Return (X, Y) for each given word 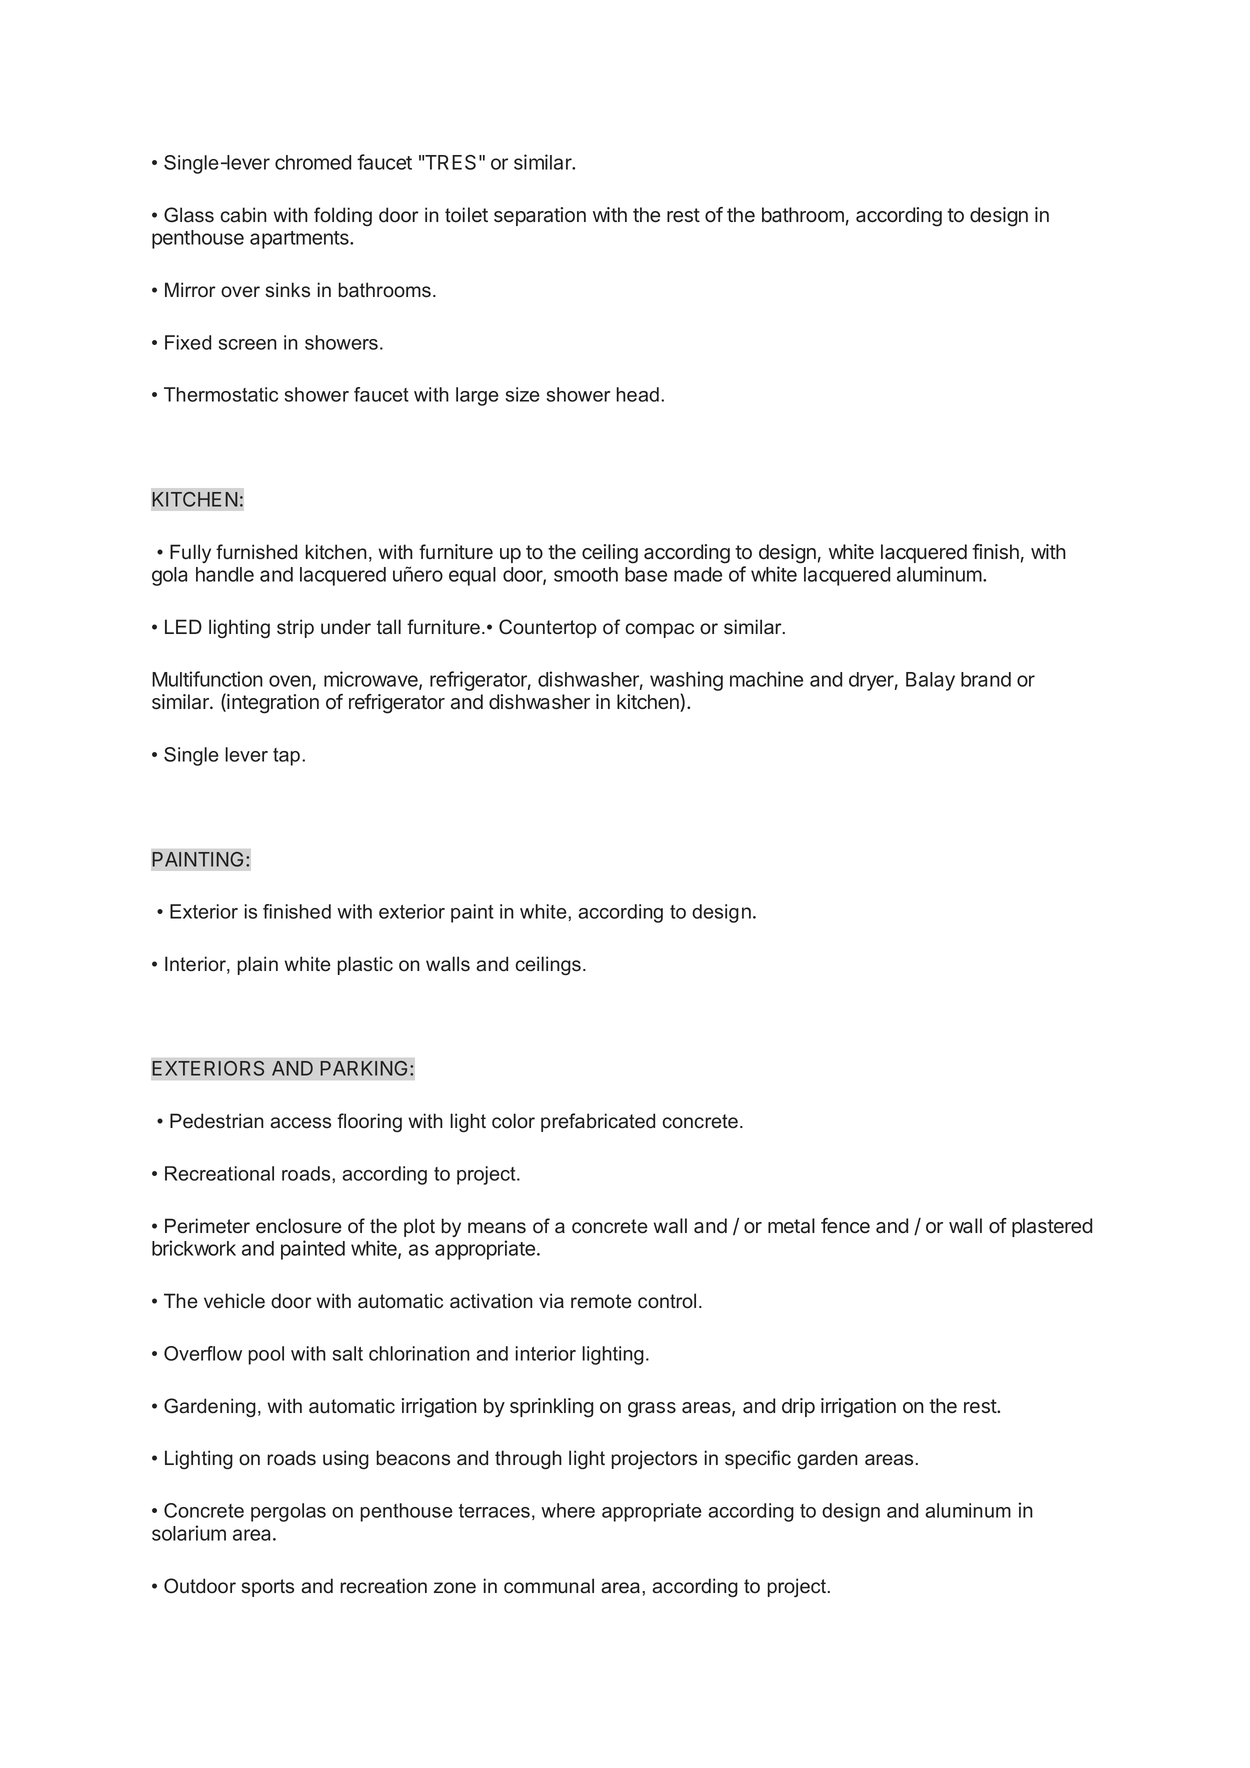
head (637, 394)
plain (257, 965)
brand (986, 679)
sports (267, 1588)
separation (540, 216)
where (568, 1510)
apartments (300, 240)
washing (686, 682)
